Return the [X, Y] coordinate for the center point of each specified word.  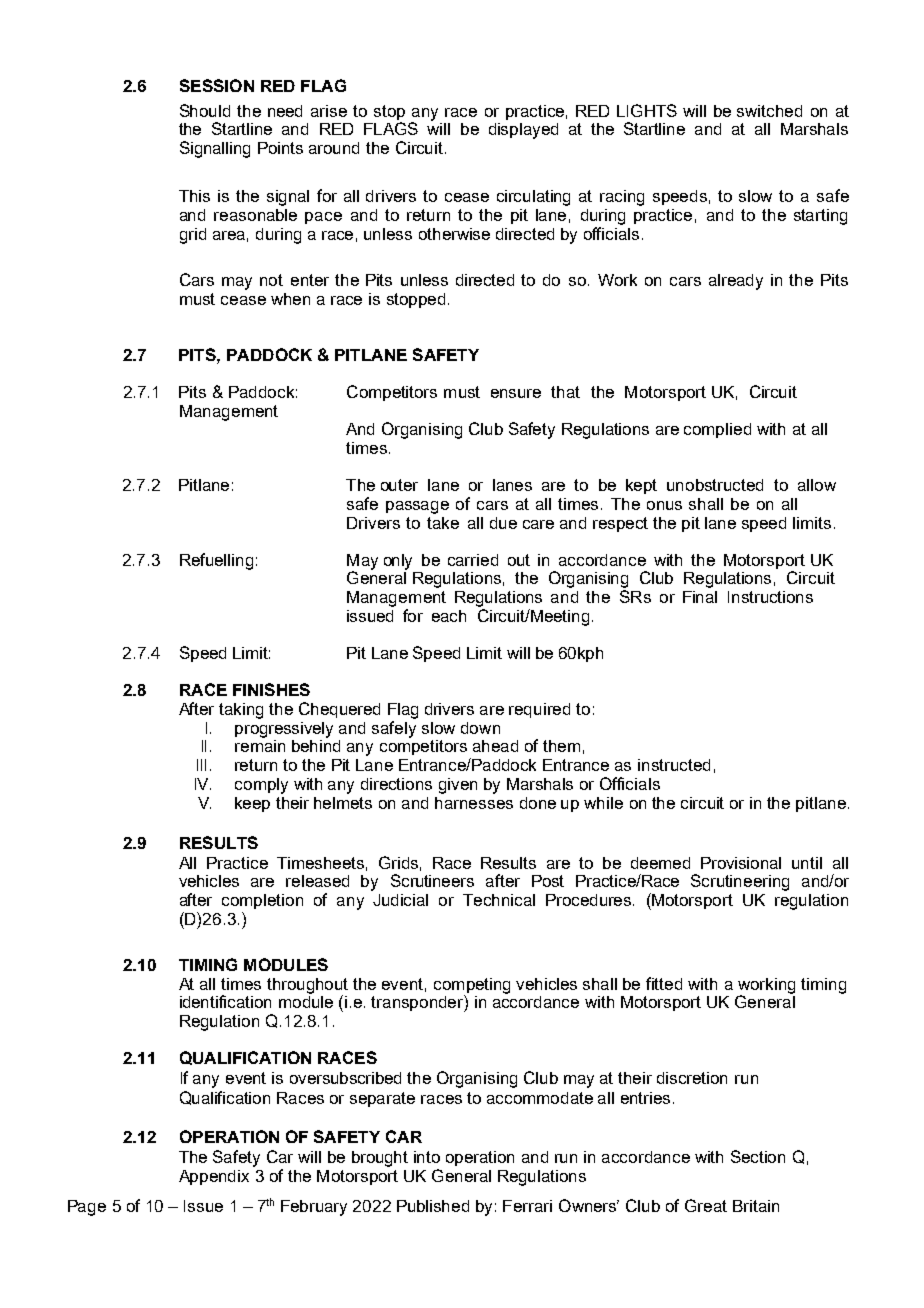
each [449, 616]
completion [262, 901]
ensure [516, 393]
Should [205, 110]
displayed [523, 131]
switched [769, 111]
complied [717, 430]
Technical [499, 900]
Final [700, 597]
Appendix [214, 1177]
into [427, 1157]
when [290, 299]
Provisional [741, 863]
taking [241, 711]
